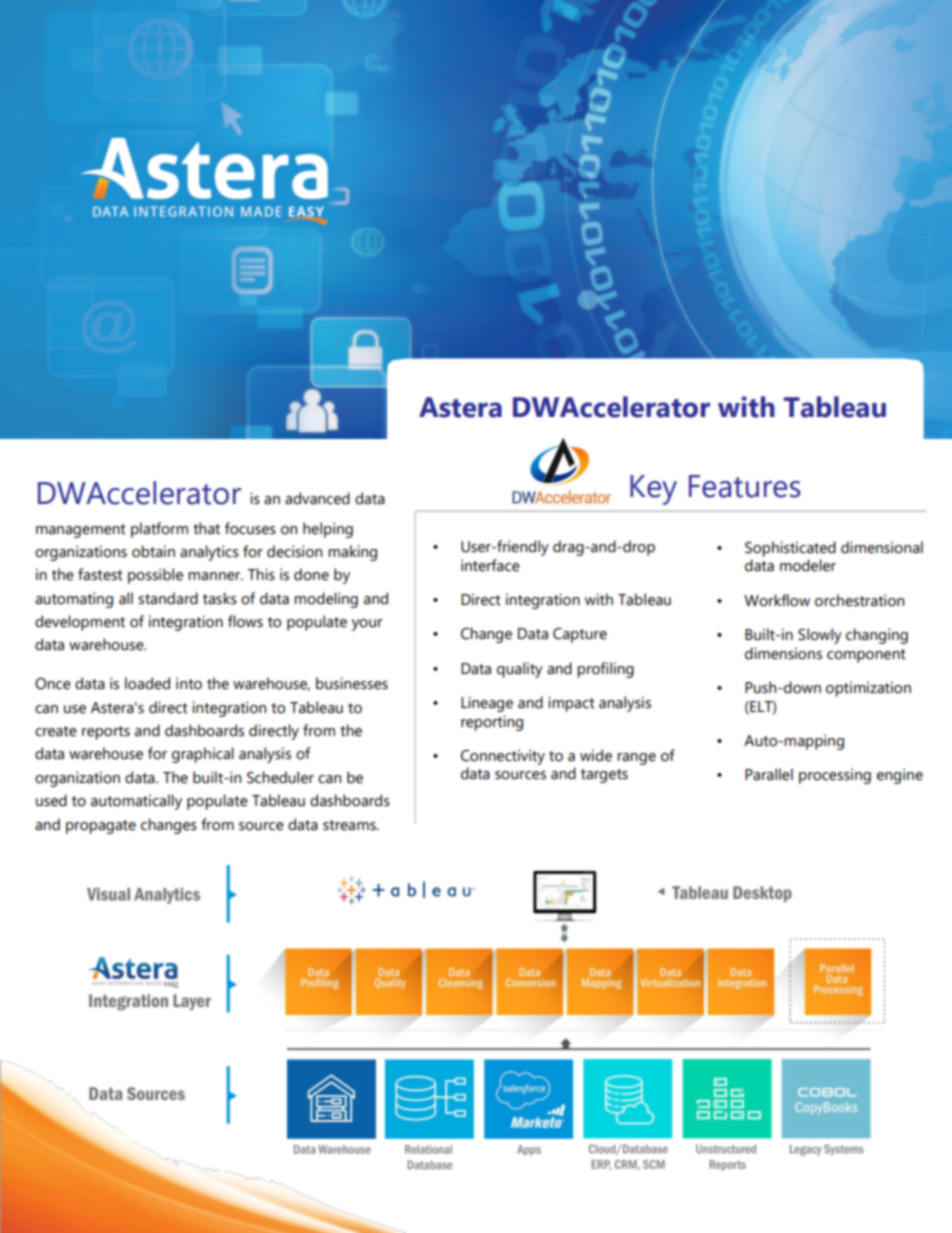 The image size is (952, 1233). I want to click on propagate, so click(101, 827).
